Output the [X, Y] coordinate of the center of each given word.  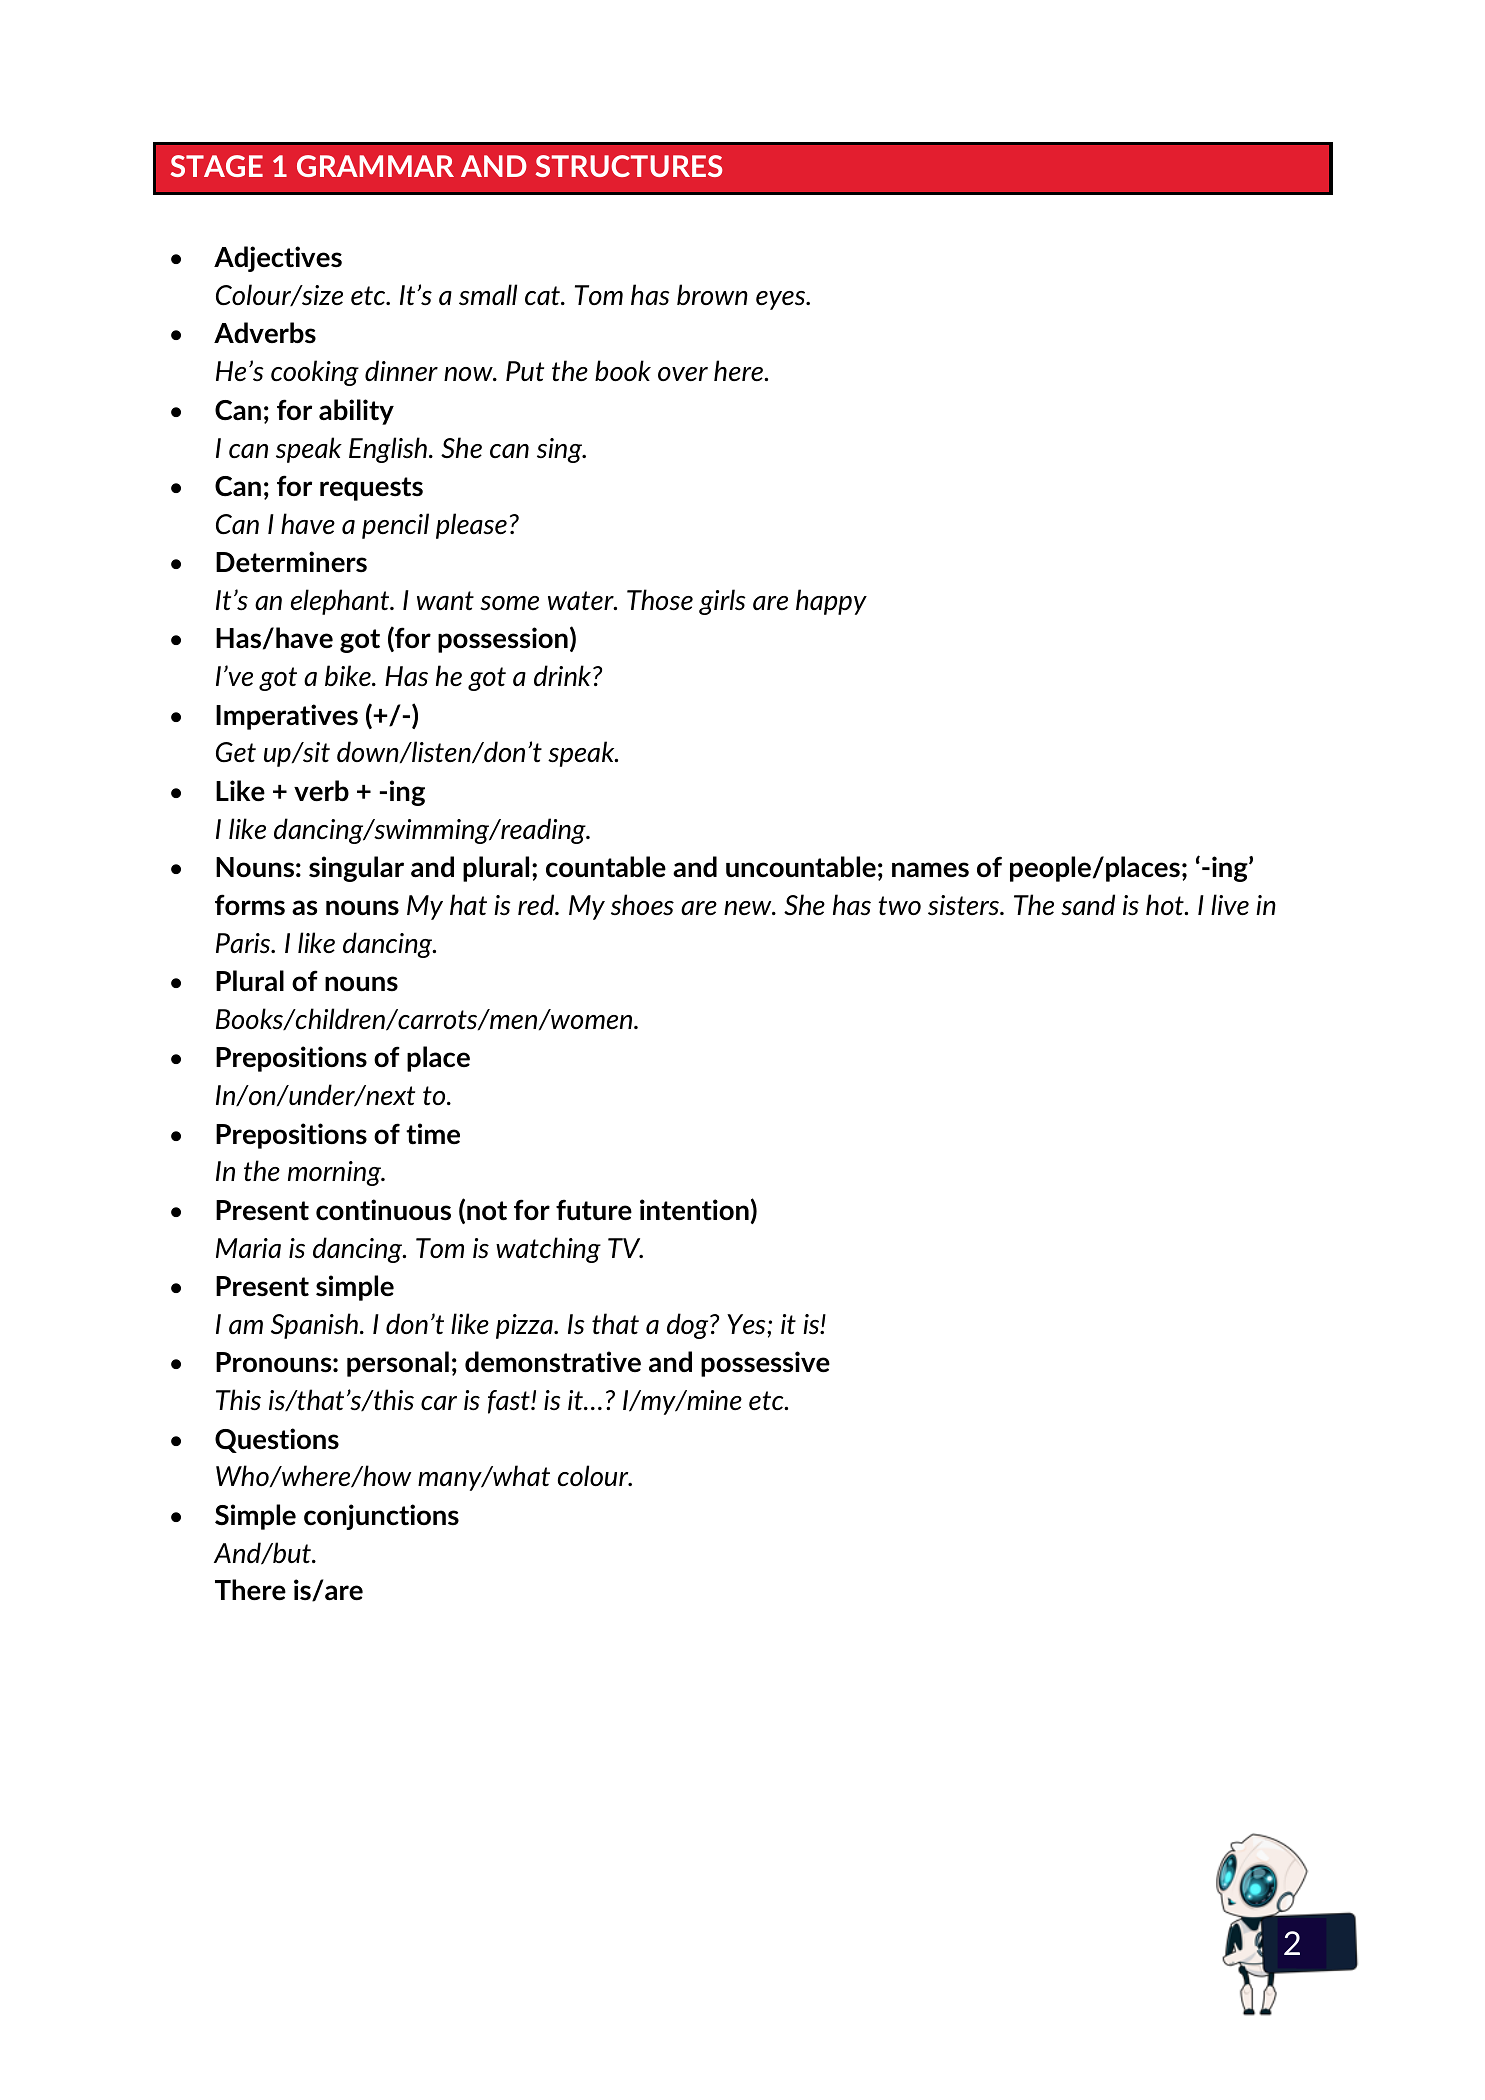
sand [1088, 905]
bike [349, 675]
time [433, 1134]
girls [722, 602]
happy [831, 602]
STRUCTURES [629, 166]
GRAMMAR [375, 166]
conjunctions [381, 1517]
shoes [642, 905]
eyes [782, 300]
